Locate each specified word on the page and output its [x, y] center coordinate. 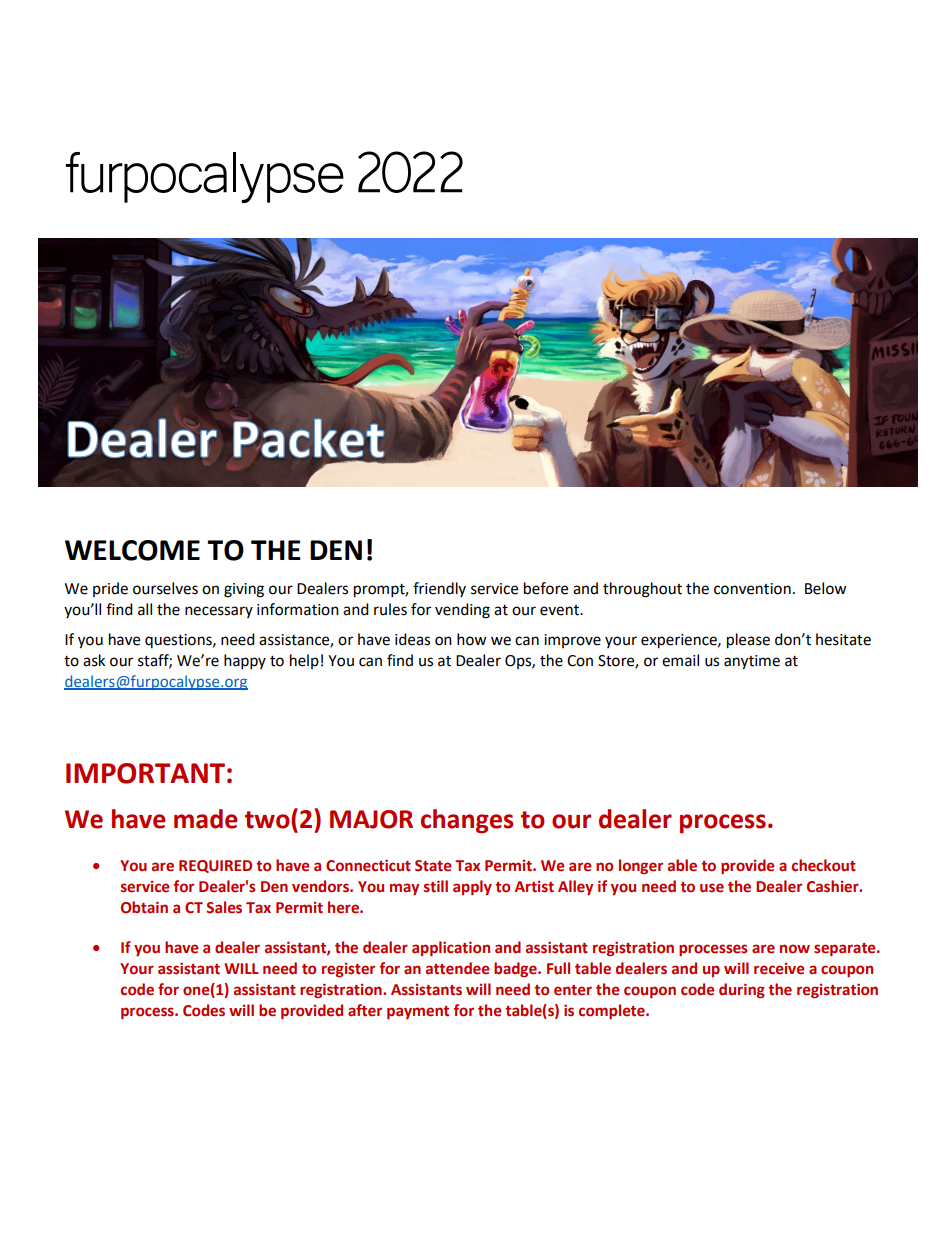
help [304, 661]
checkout [824, 865]
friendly [439, 589]
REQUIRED [215, 866]
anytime [752, 662]
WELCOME [132, 550]
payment [418, 1012]
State [433, 866]
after [365, 1010]
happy [245, 662]
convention [752, 589]
